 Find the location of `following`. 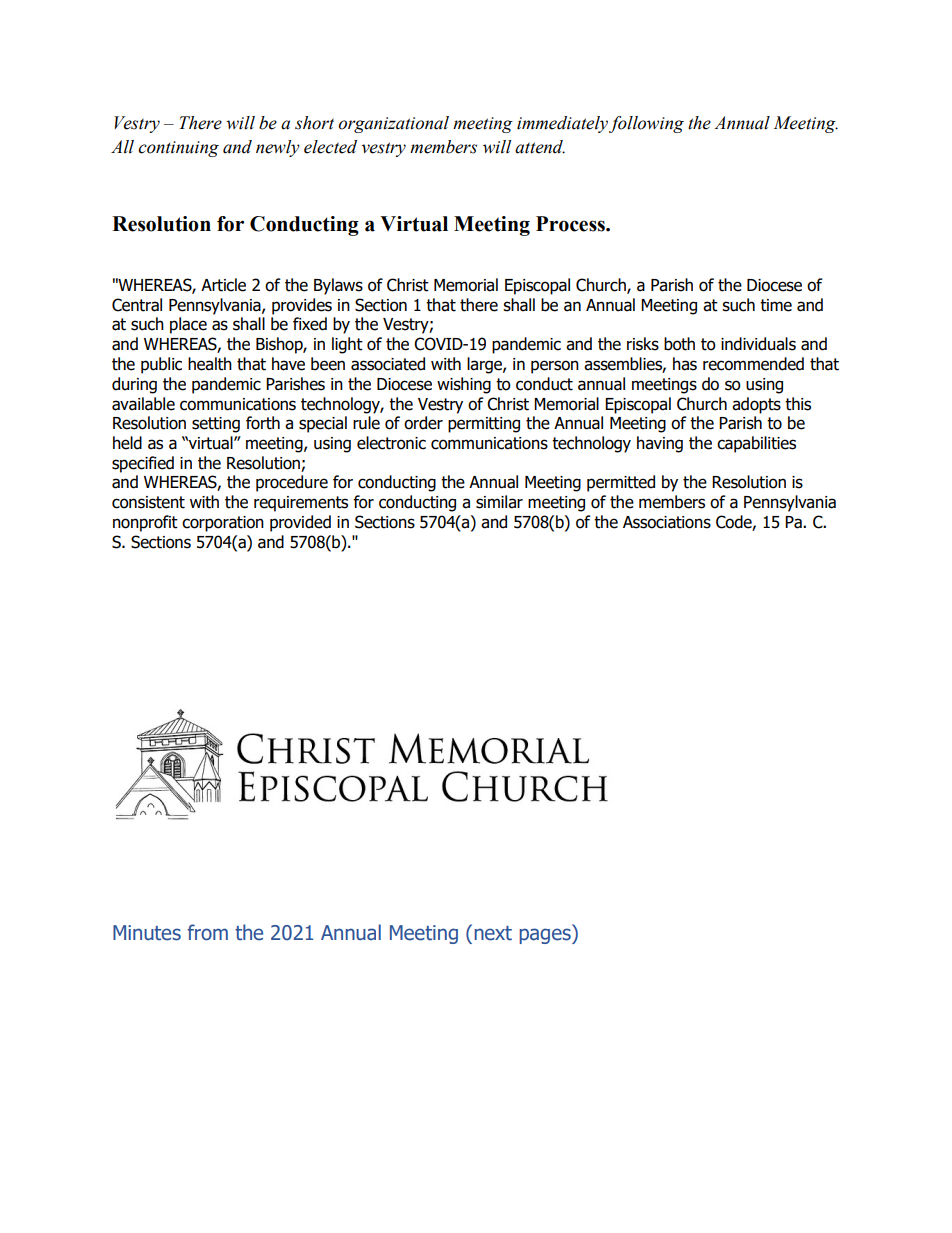

following is located at coordinates (646, 124).
